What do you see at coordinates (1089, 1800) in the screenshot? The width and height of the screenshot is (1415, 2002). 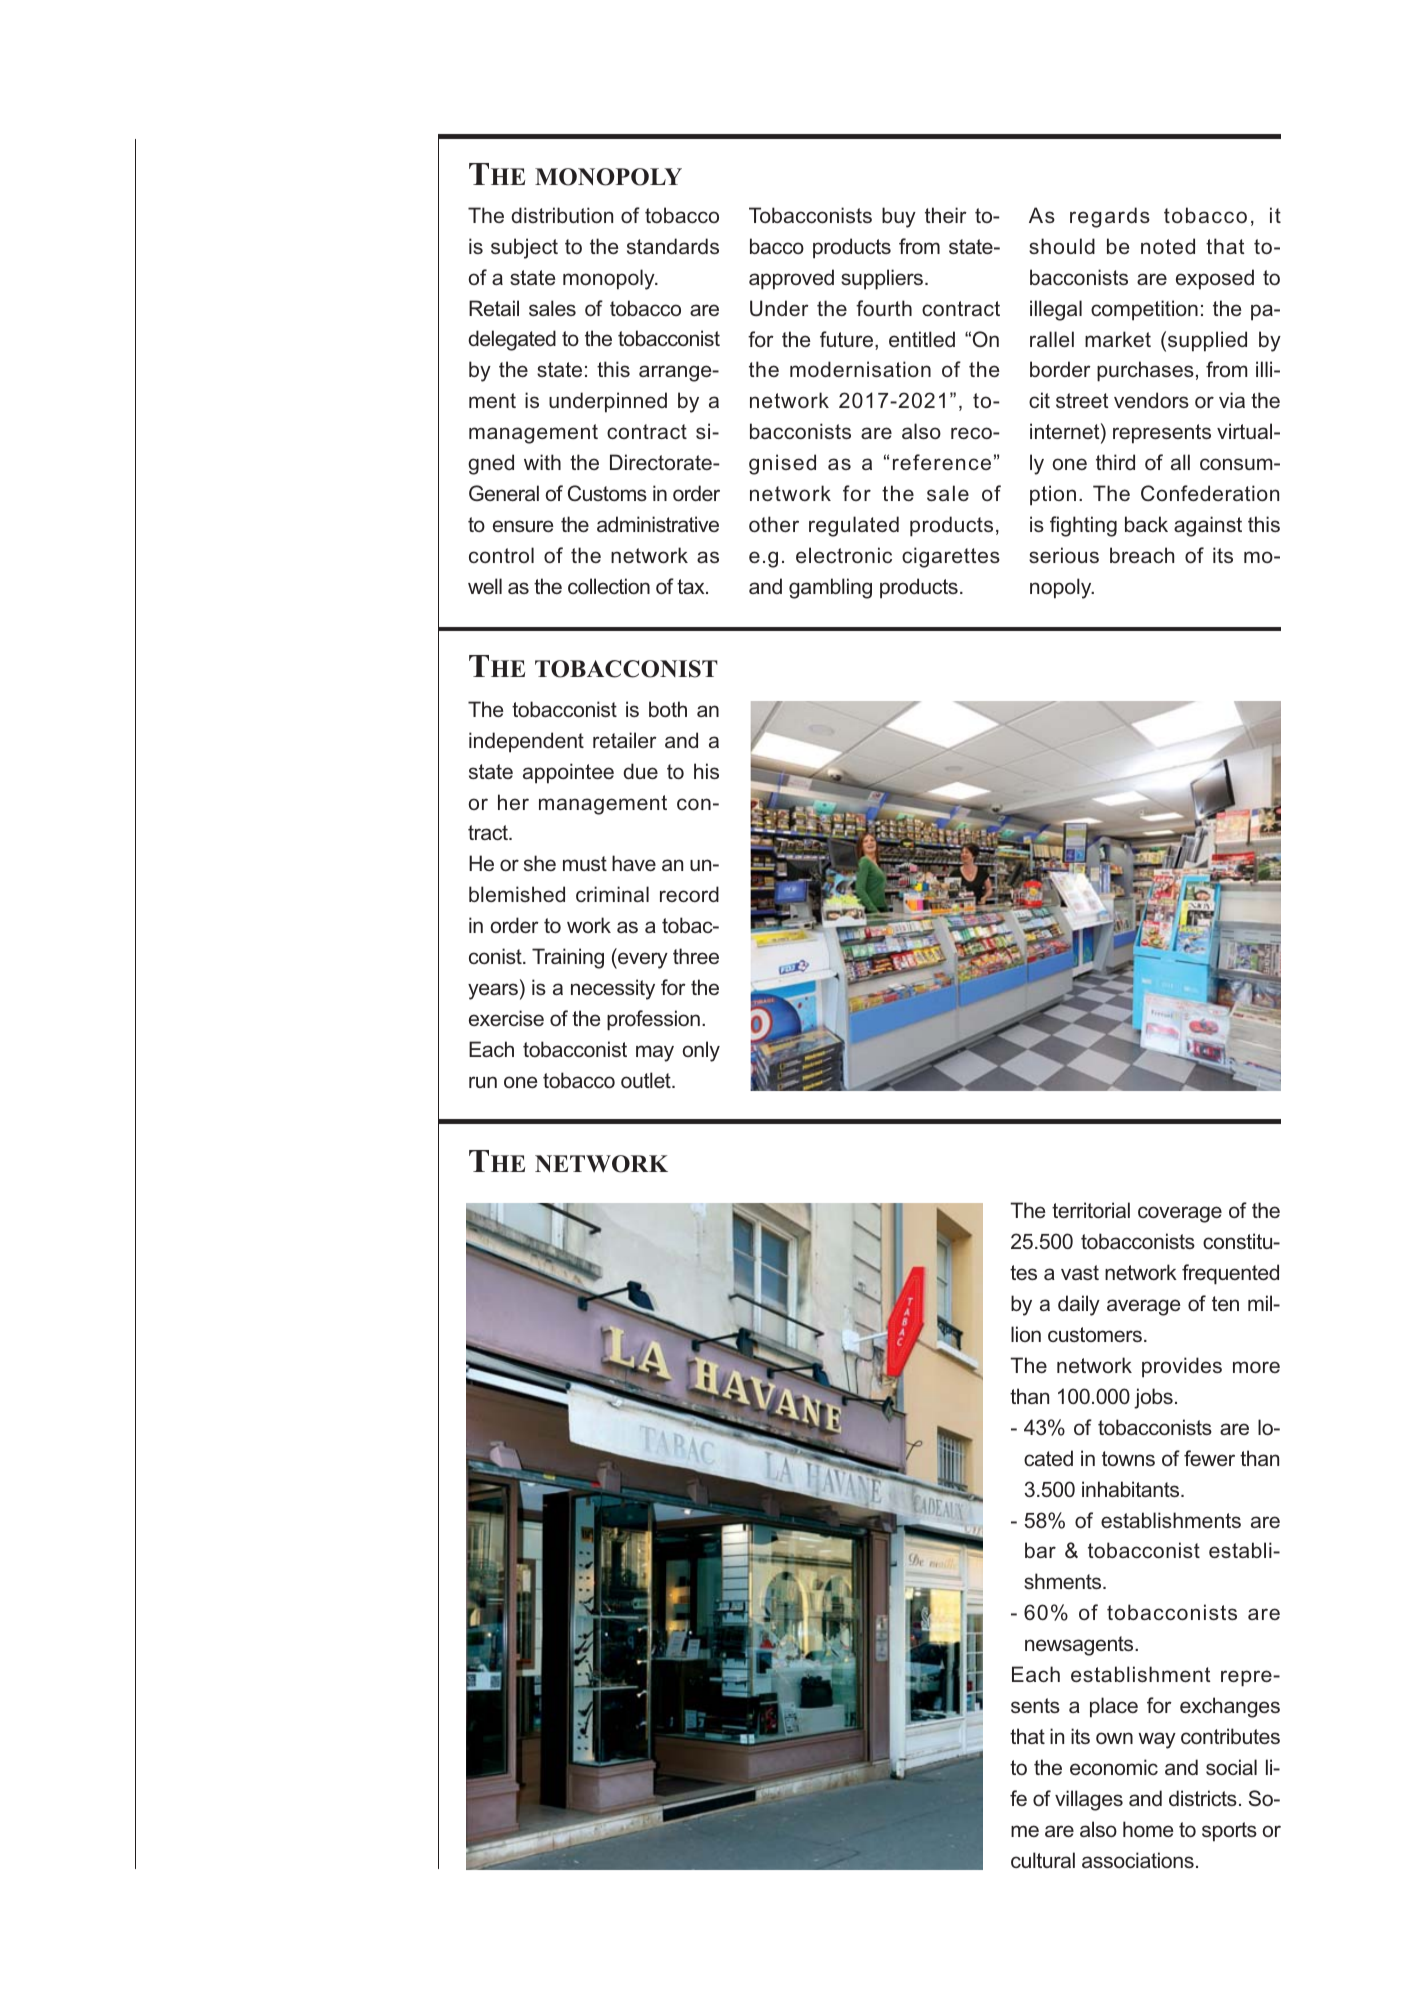 I see `villages` at bounding box center [1089, 1800].
